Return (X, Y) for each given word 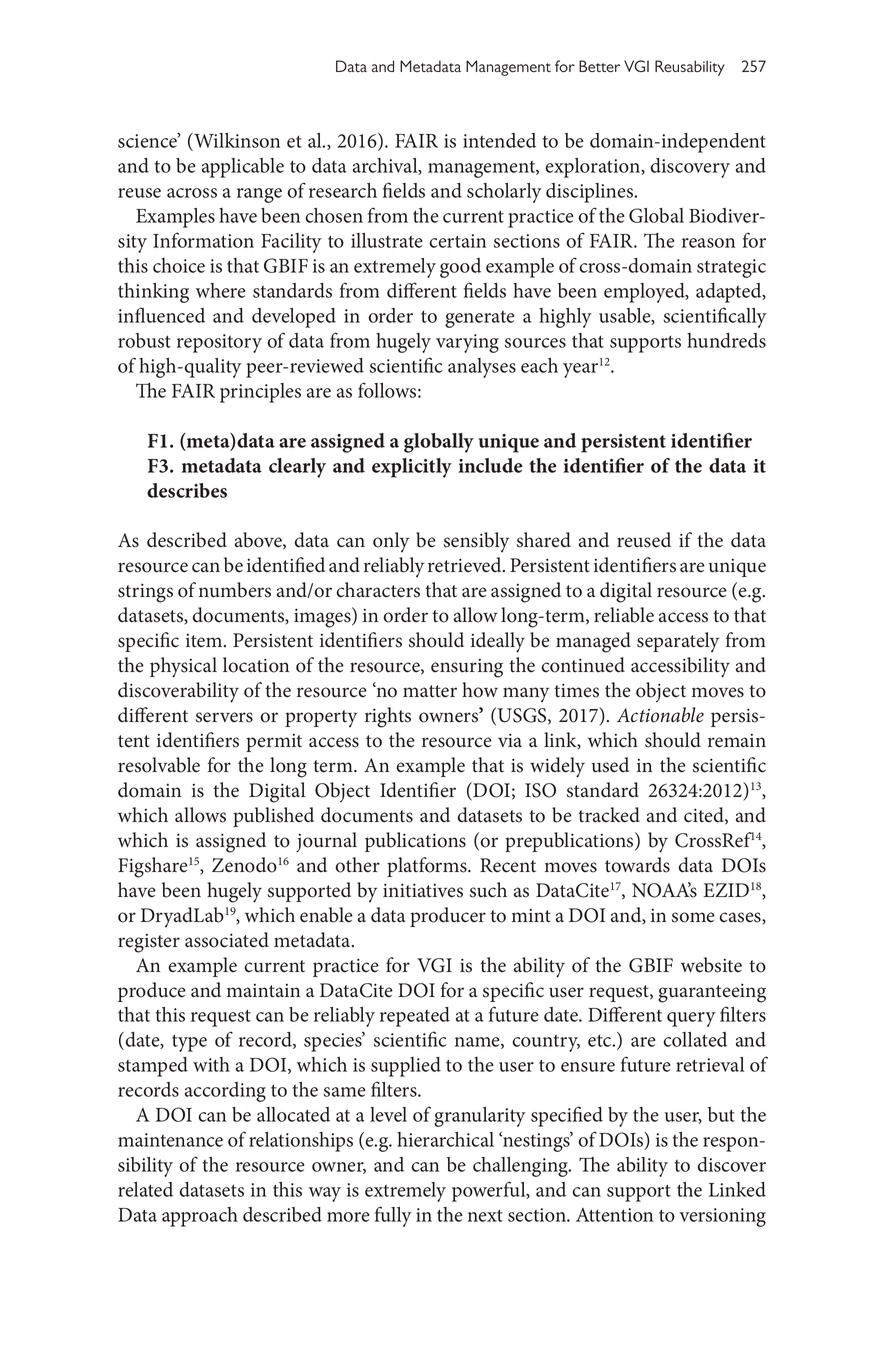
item (205, 641)
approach (200, 1217)
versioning (722, 1217)
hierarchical (445, 1139)
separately (678, 642)
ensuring (467, 668)
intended (499, 140)
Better (599, 66)
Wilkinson (236, 142)
